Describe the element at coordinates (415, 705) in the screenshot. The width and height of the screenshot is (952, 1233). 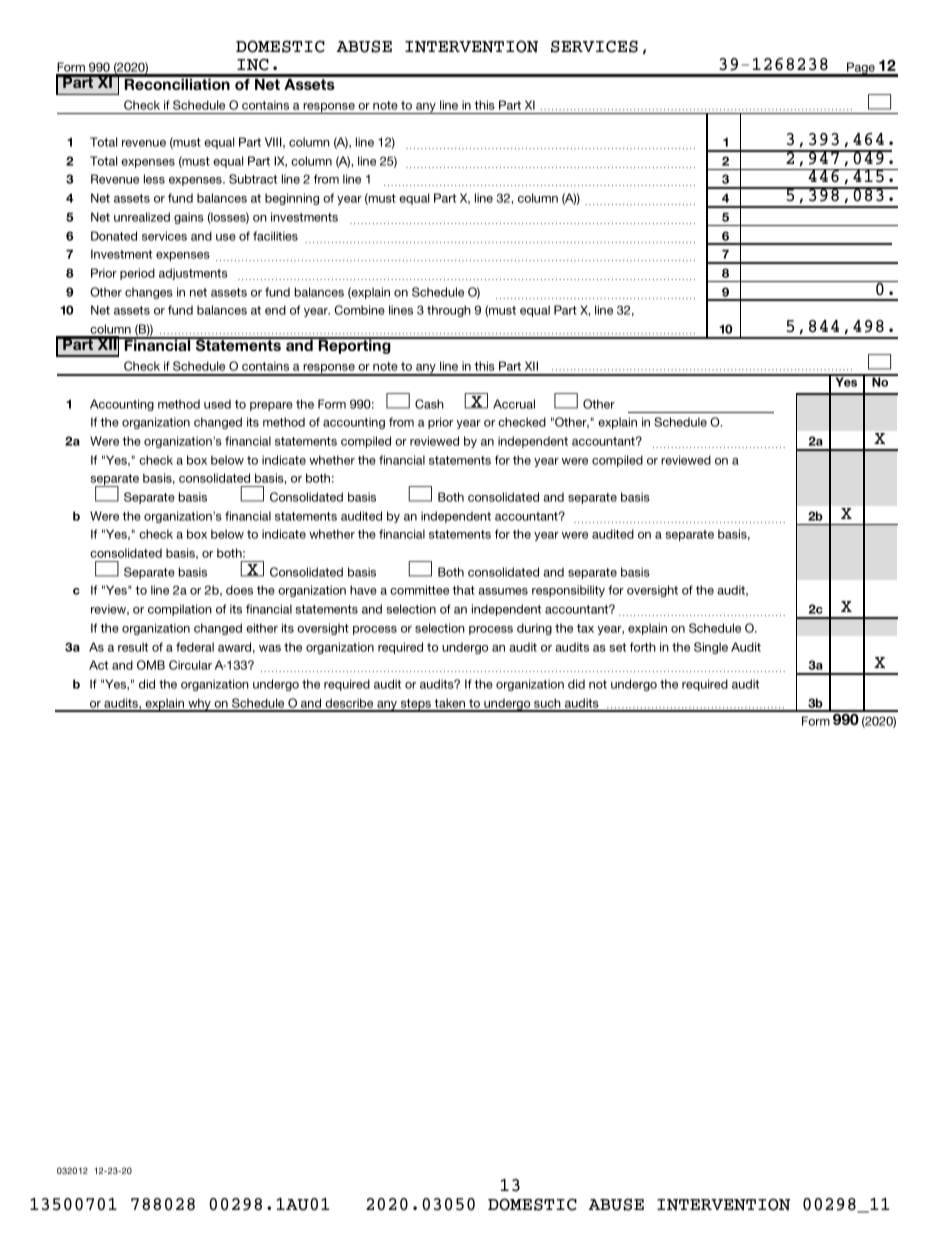
I see `steps` at that location.
